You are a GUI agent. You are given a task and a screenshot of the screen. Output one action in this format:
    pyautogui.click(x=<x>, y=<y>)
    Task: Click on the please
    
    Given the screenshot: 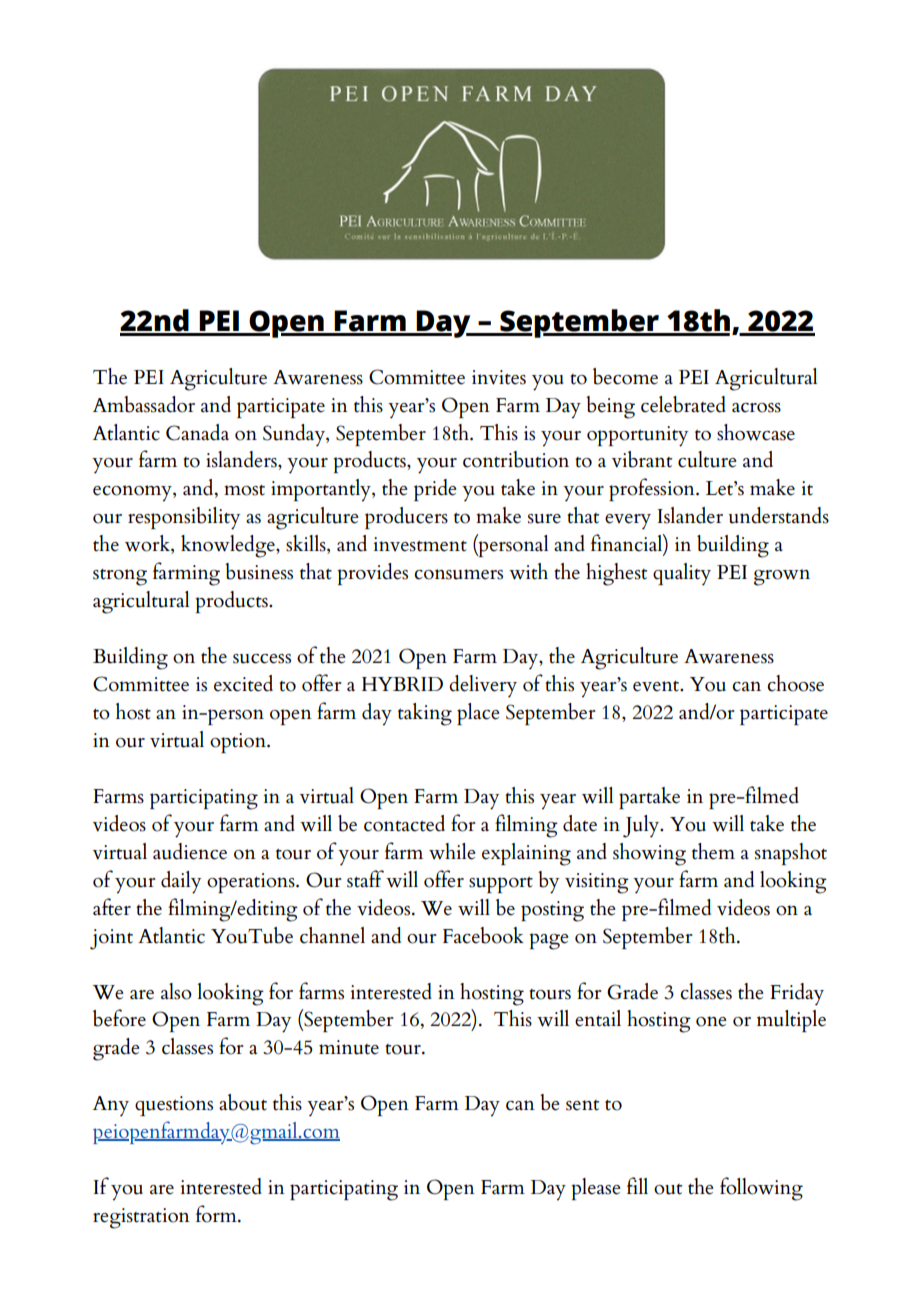 What is the action you would take?
    pyautogui.click(x=596, y=1189)
